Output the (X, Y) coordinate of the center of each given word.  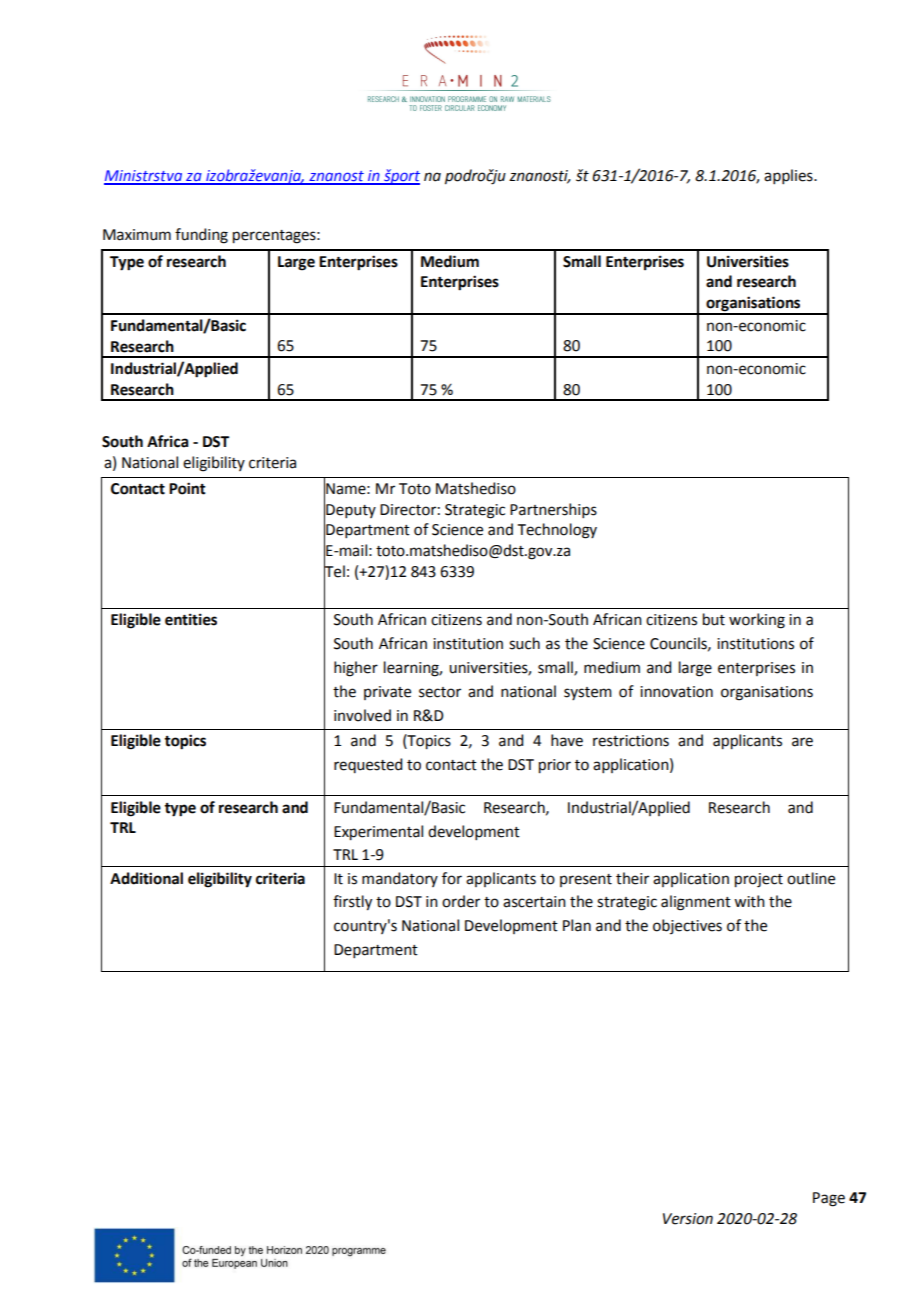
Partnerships (553, 510)
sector (440, 692)
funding (201, 236)
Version (688, 1219)
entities (191, 619)
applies (789, 176)
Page (829, 1199)
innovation (676, 692)
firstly (352, 903)
